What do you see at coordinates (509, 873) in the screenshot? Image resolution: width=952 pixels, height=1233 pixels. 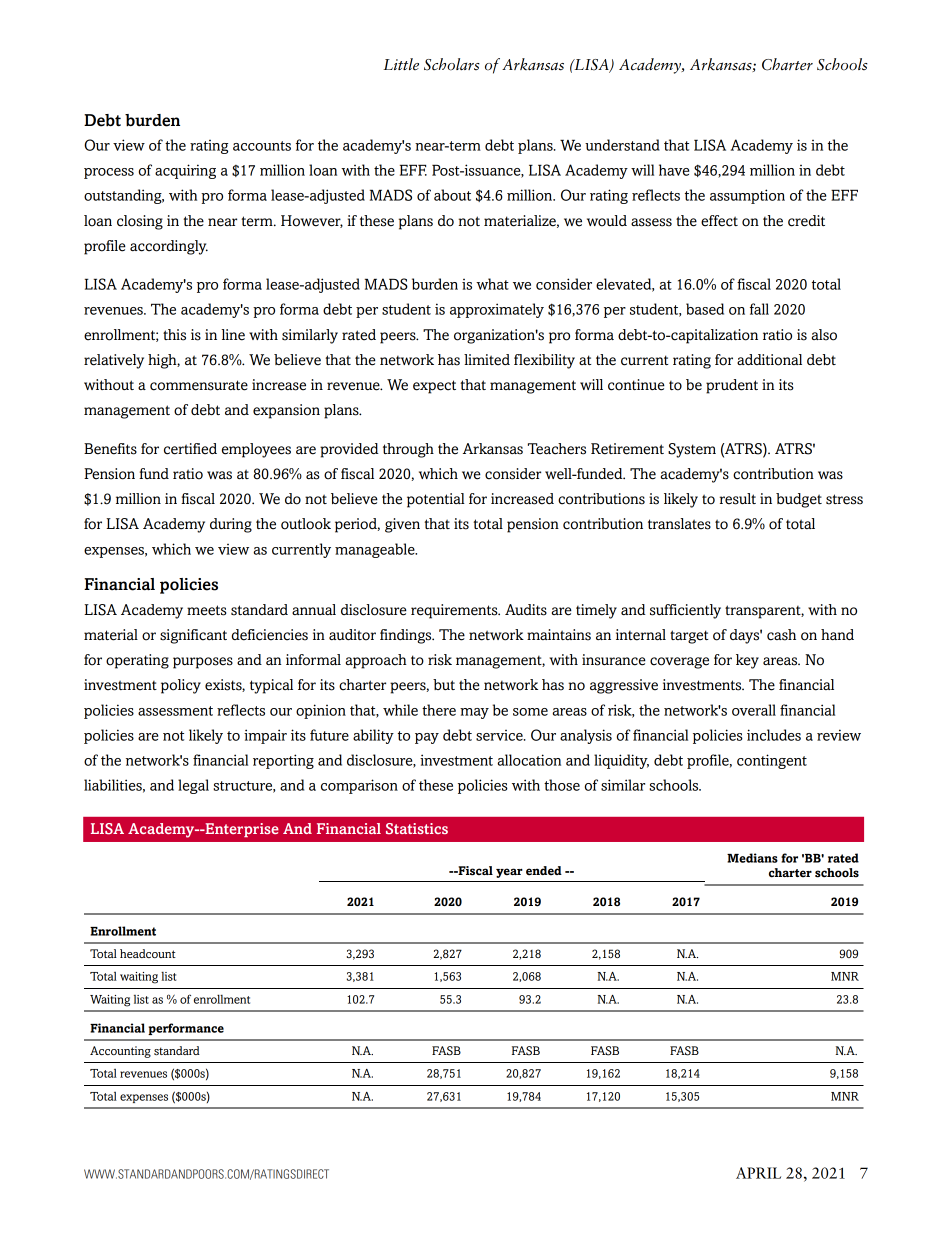 I see `year` at bounding box center [509, 873].
